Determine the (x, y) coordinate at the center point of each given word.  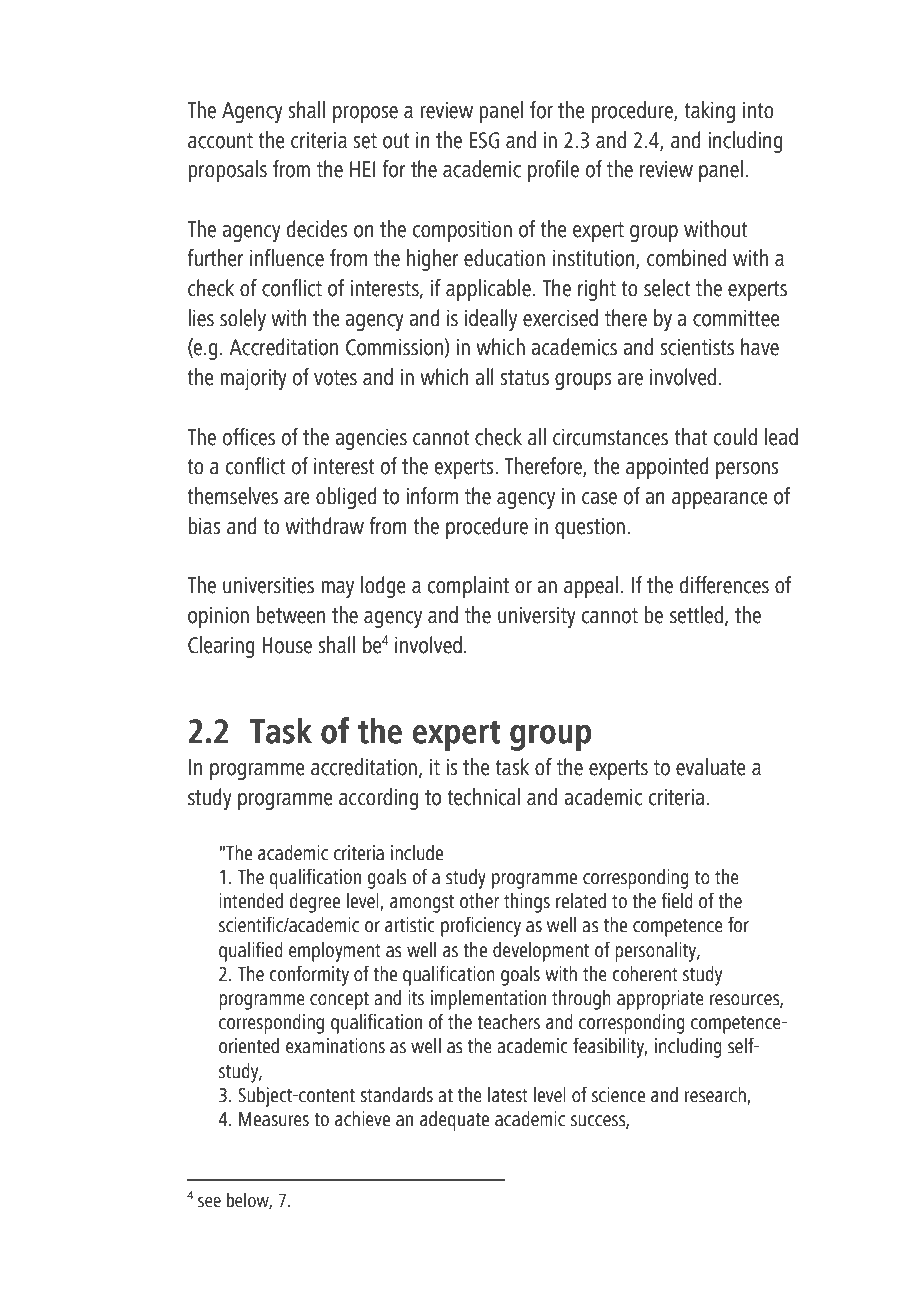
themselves (232, 496)
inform (432, 496)
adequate (454, 1121)
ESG (485, 140)
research (716, 1096)
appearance (720, 500)
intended (251, 901)
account (220, 141)
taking (709, 112)
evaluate (711, 767)
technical (483, 797)
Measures (274, 1119)
